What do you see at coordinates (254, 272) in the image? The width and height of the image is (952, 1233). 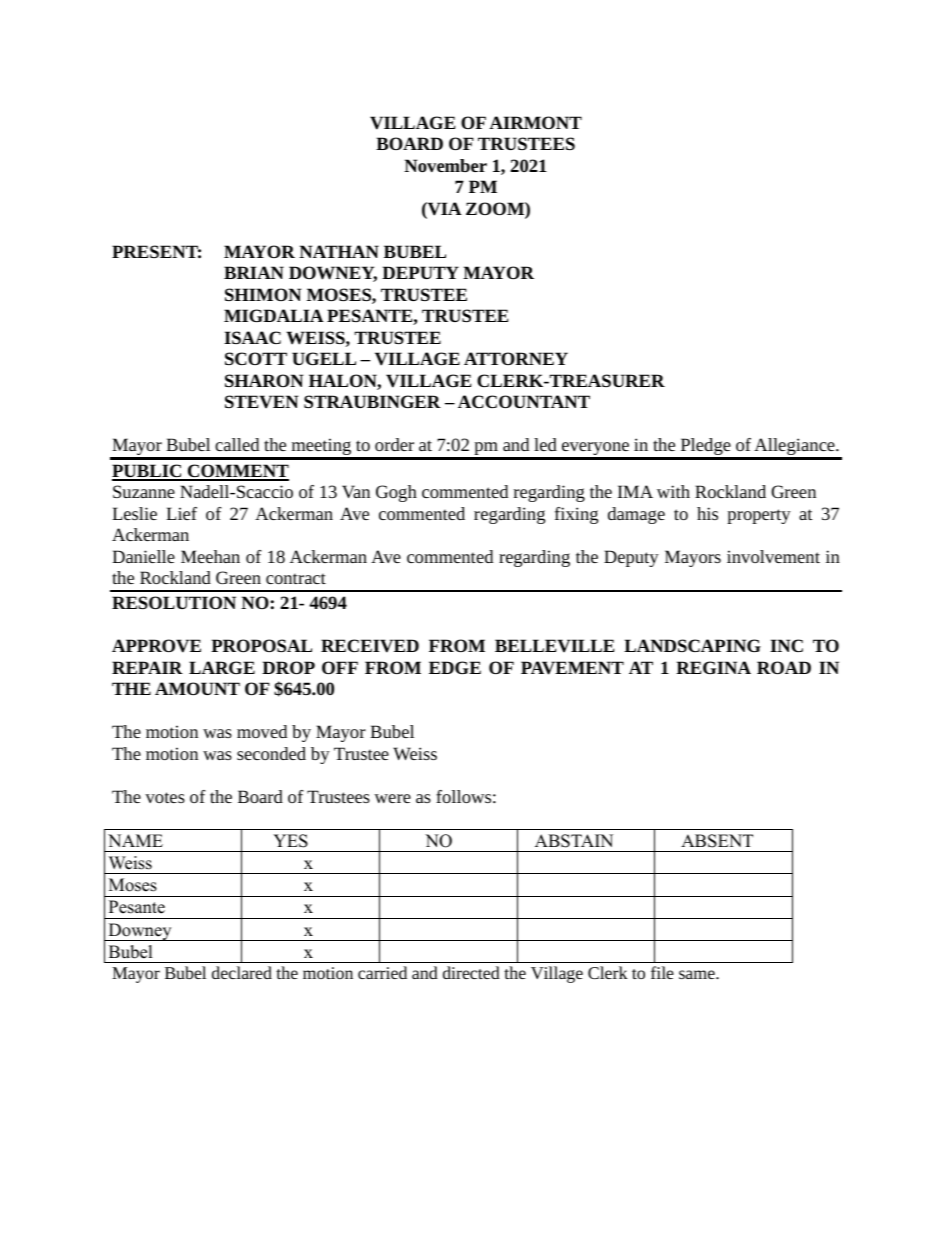 I see `BRIAN` at bounding box center [254, 272].
